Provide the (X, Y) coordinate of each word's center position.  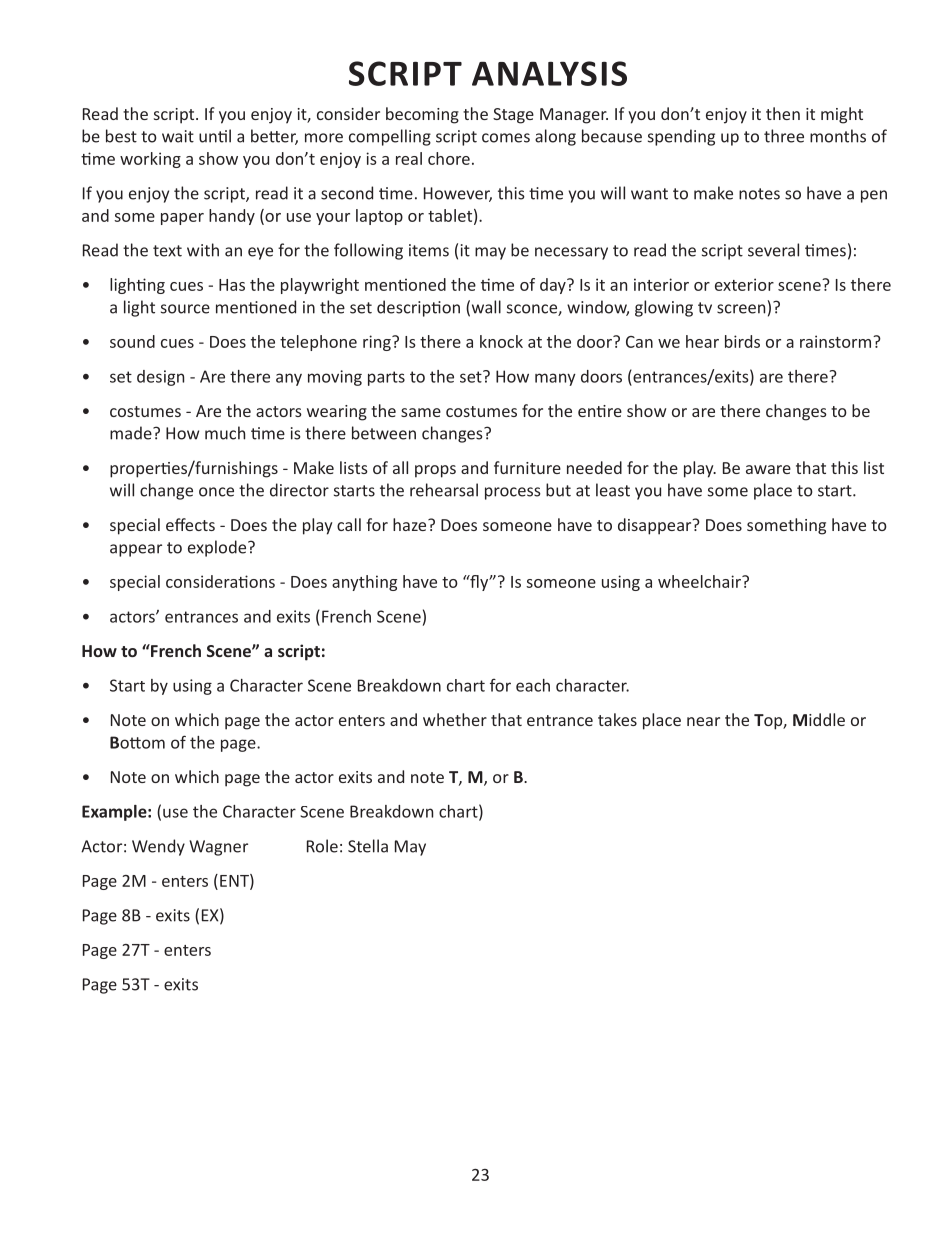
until (215, 136)
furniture (527, 467)
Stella (368, 846)
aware (768, 469)
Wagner (218, 848)
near (703, 721)
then (783, 113)
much (225, 433)
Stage (513, 116)
